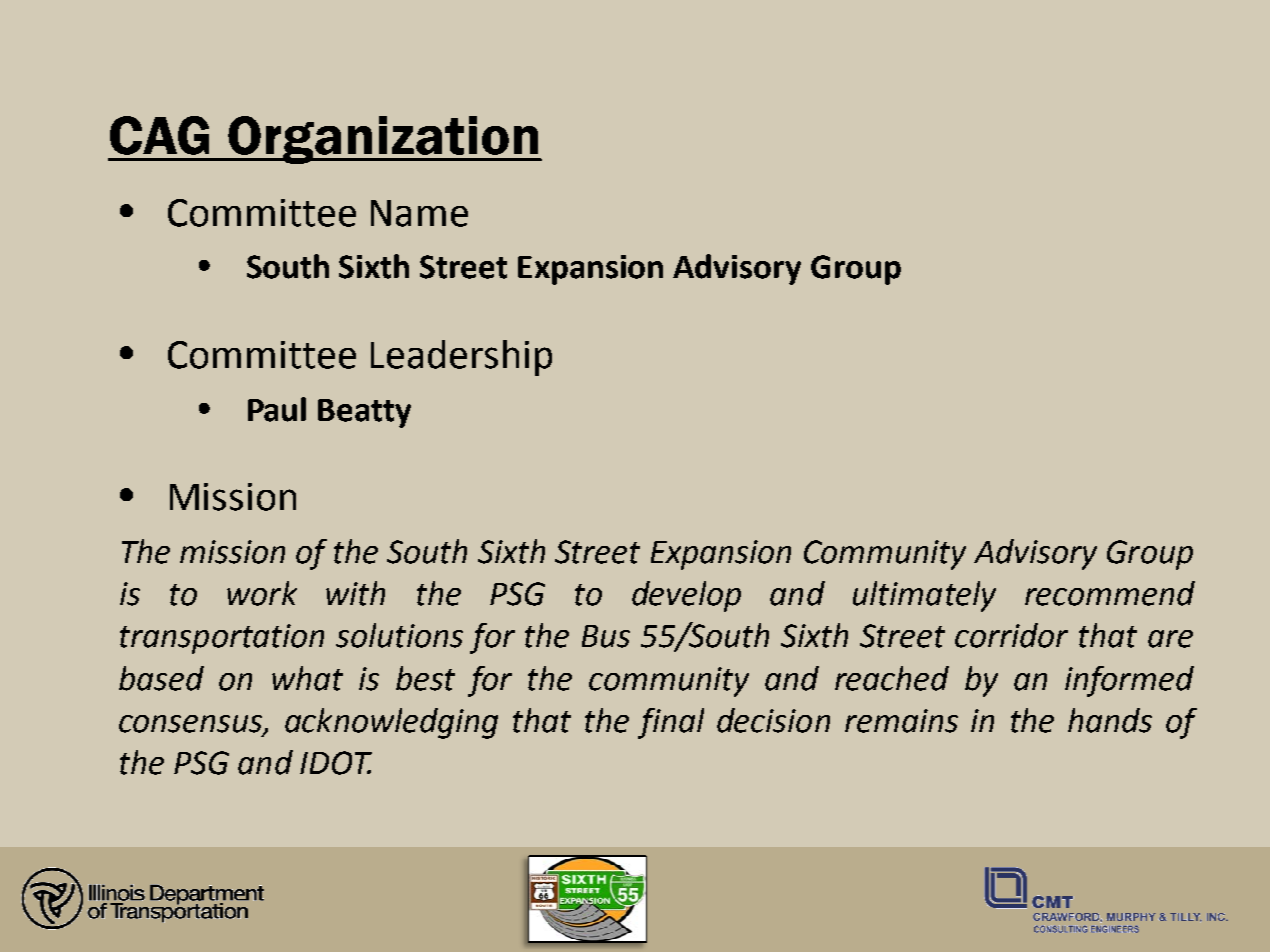 This image has width=1270, height=952. Describe the element at coordinates (606, 636) in the image. I see `Bus` at that location.
